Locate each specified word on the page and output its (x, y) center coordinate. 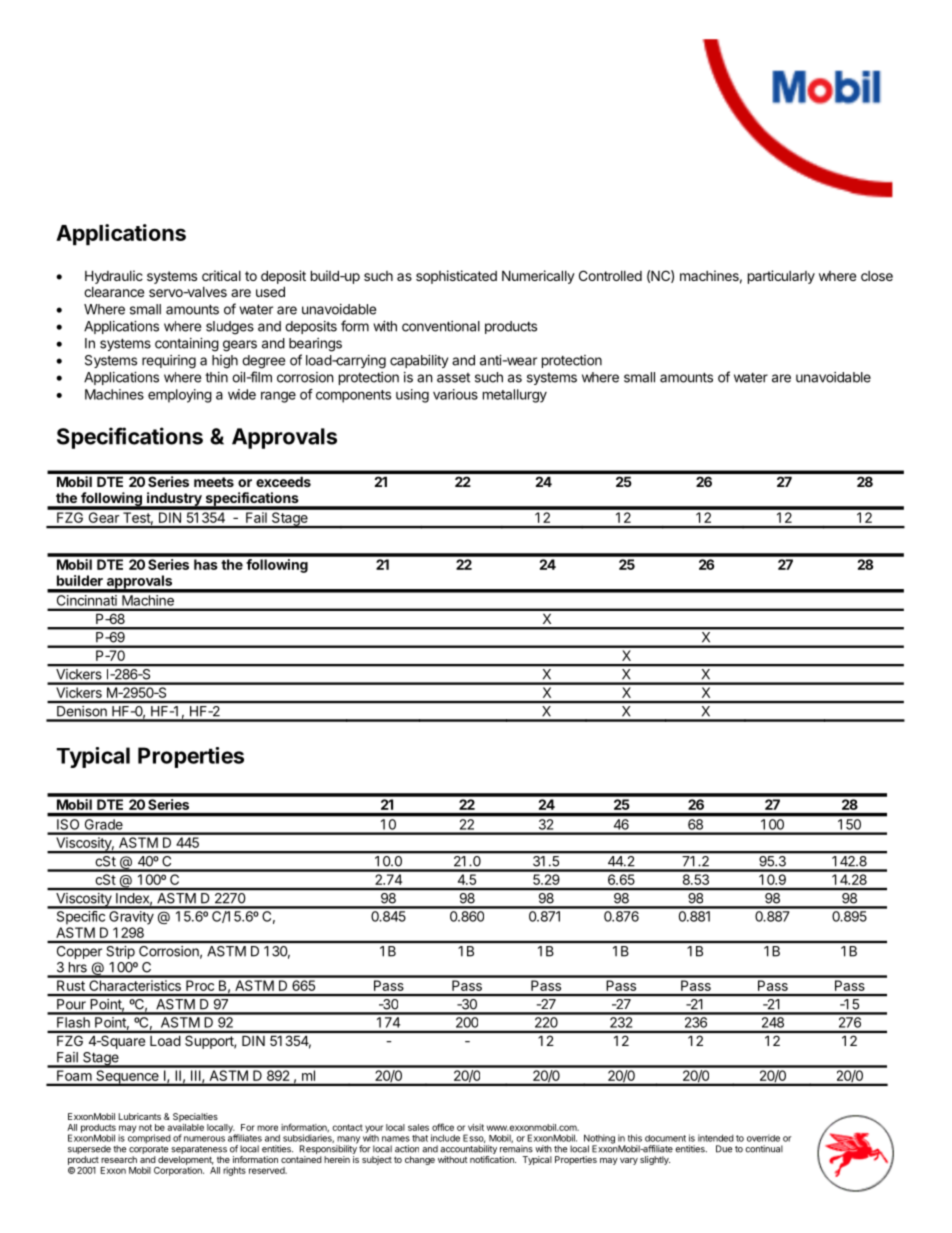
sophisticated (456, 277)
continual (764, 1149)
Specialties (195, 1117)
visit (476, 1127)
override (763, 1138)
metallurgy (515, 396)
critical (221, 275)
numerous (204, 1139)
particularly (781, 277)
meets (214, 482)
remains (516, 1149)
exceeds (283, 482)
